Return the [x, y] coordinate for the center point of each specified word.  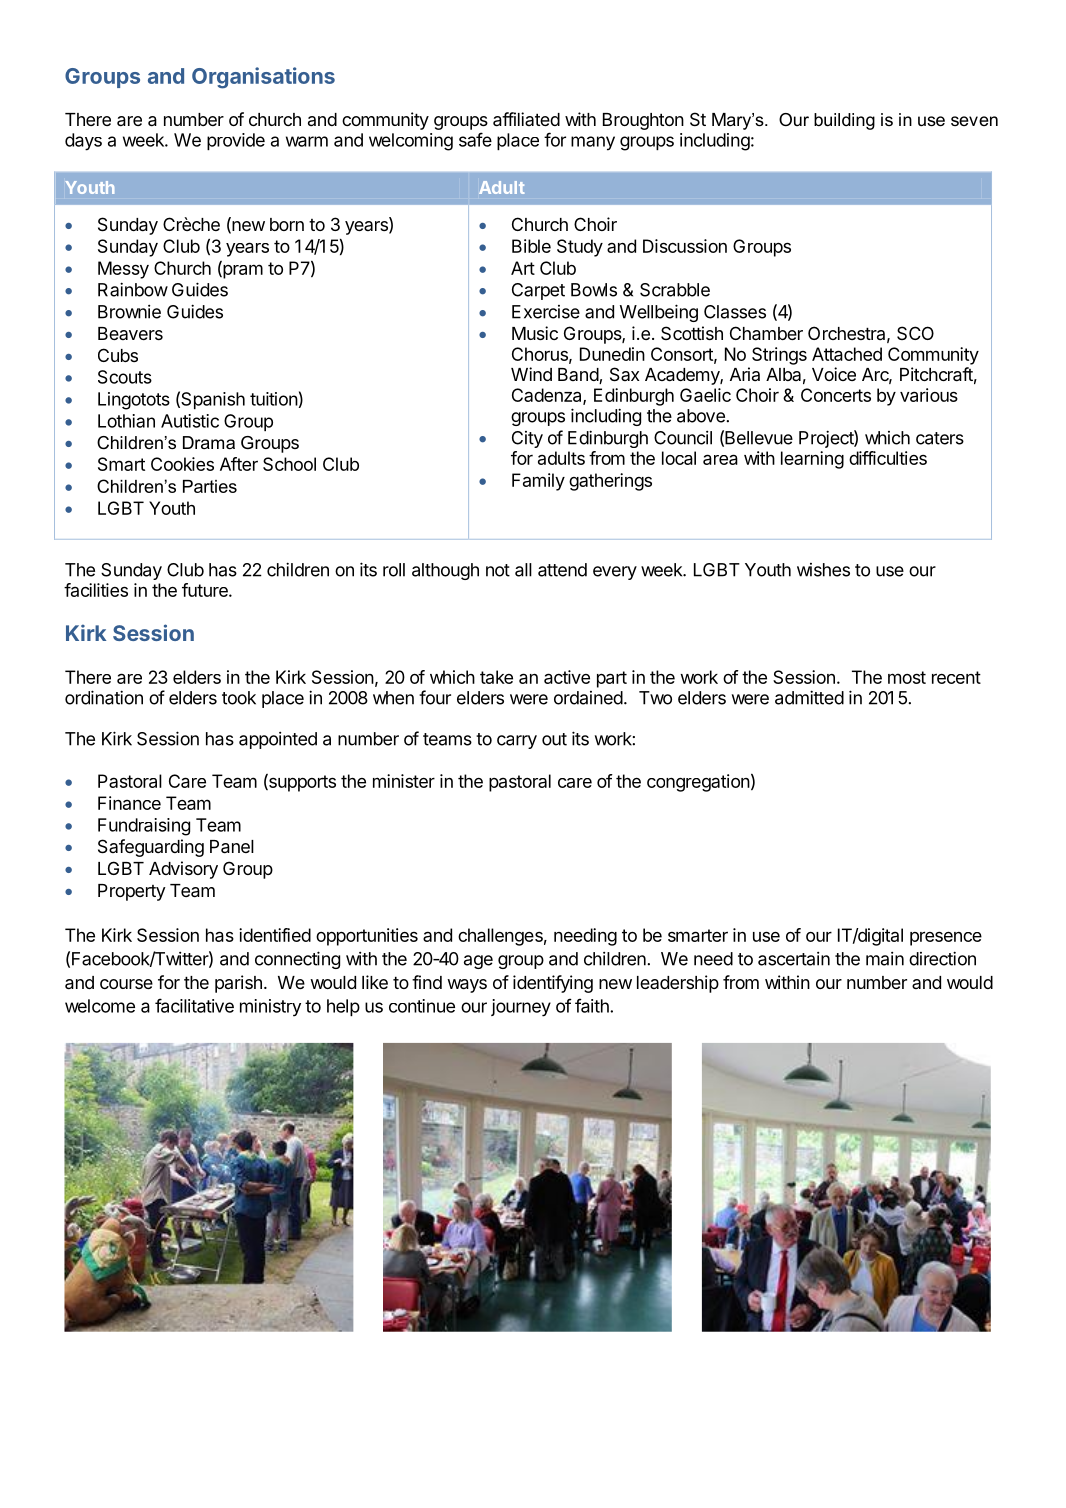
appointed [278, 740]
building [844, 121]
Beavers [130, 333]
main [885, 959]
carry [517, 742]
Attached [847, 354]
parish [238, 984]
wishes [823, 570]
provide [236, 141]
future [206, 590]
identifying [553, 984]
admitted [809, 697]
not [498, 570]
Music [535, 333]
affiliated [526, 119]
